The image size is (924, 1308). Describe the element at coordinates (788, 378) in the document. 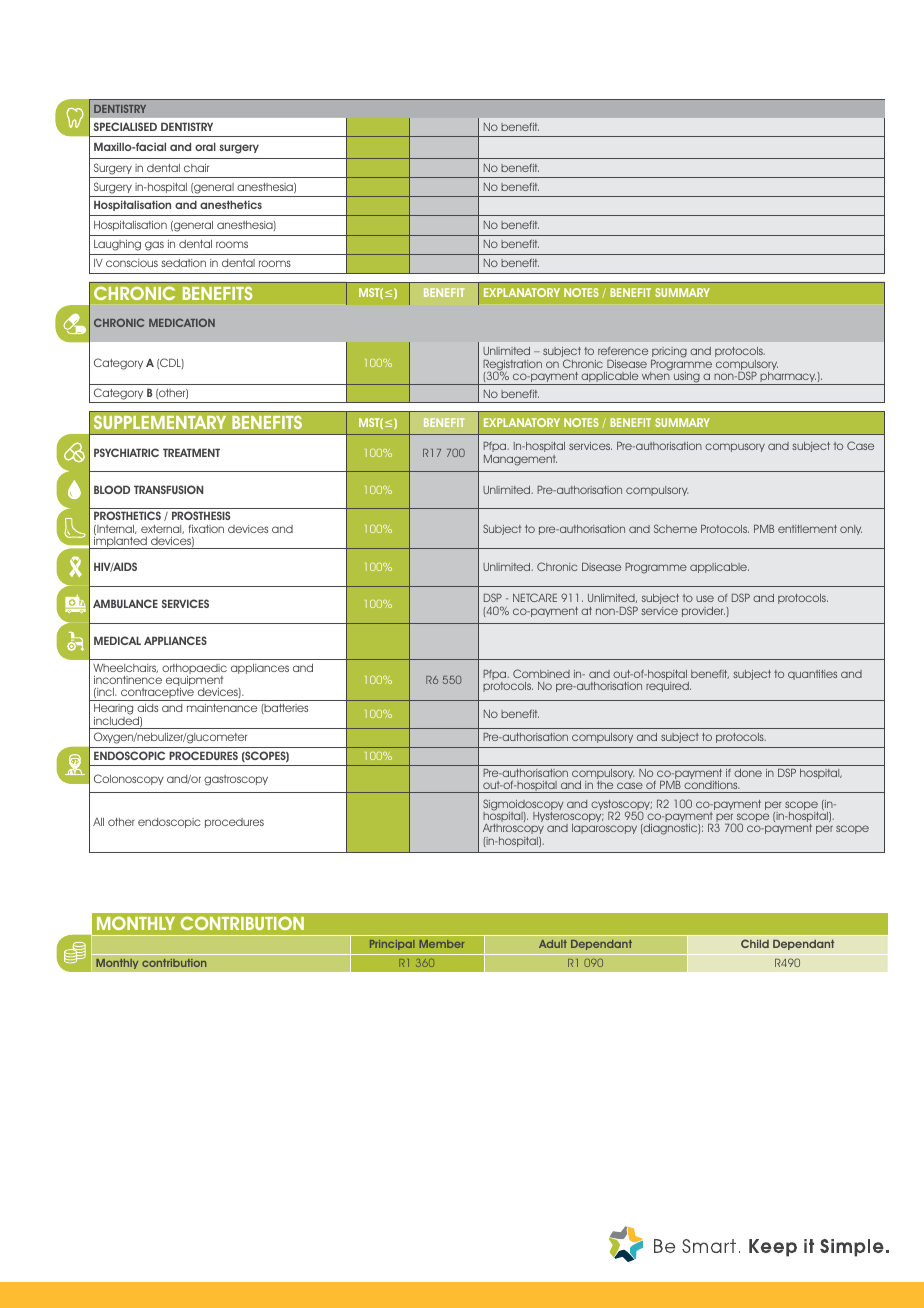

I see `pharmacy` at that location.
